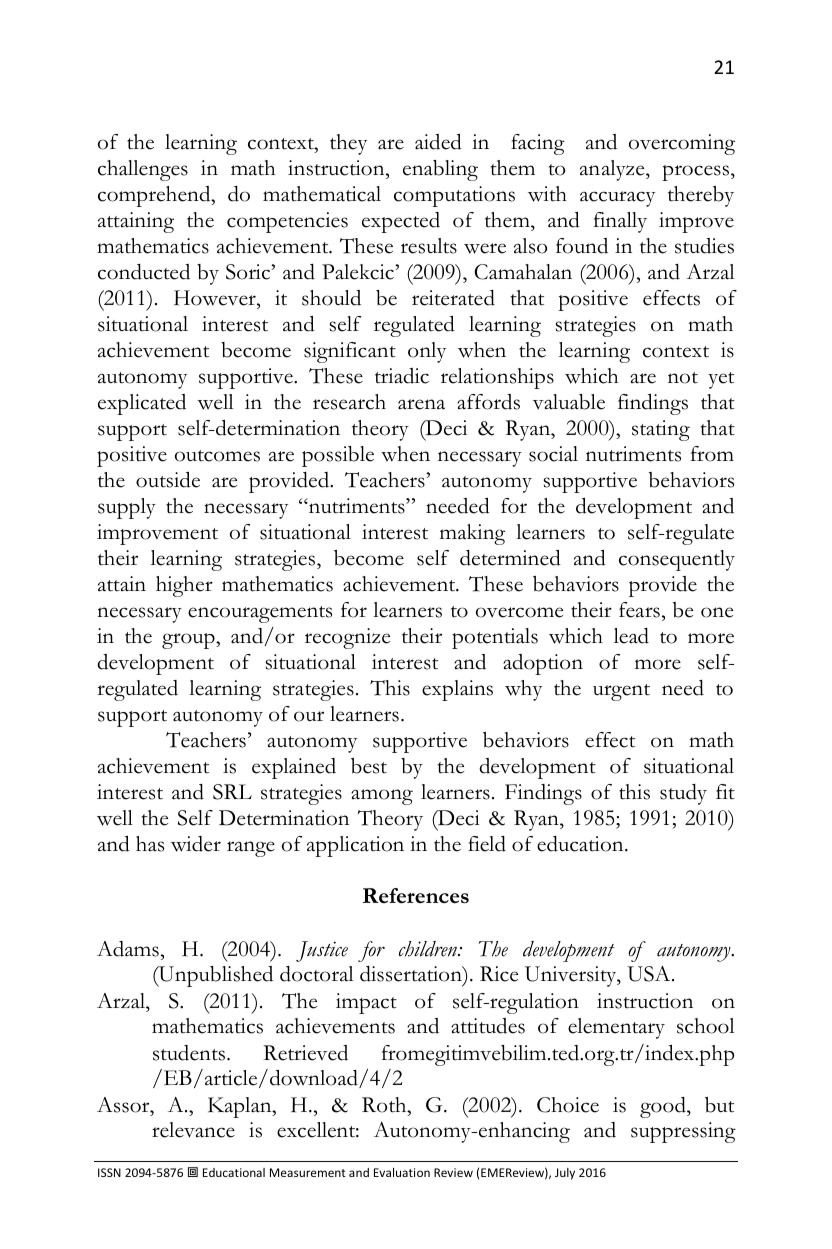 This image has width=832, height=1249. Describe the element at coordinates (143, 170) in the image. I see `challenges` at that location.
